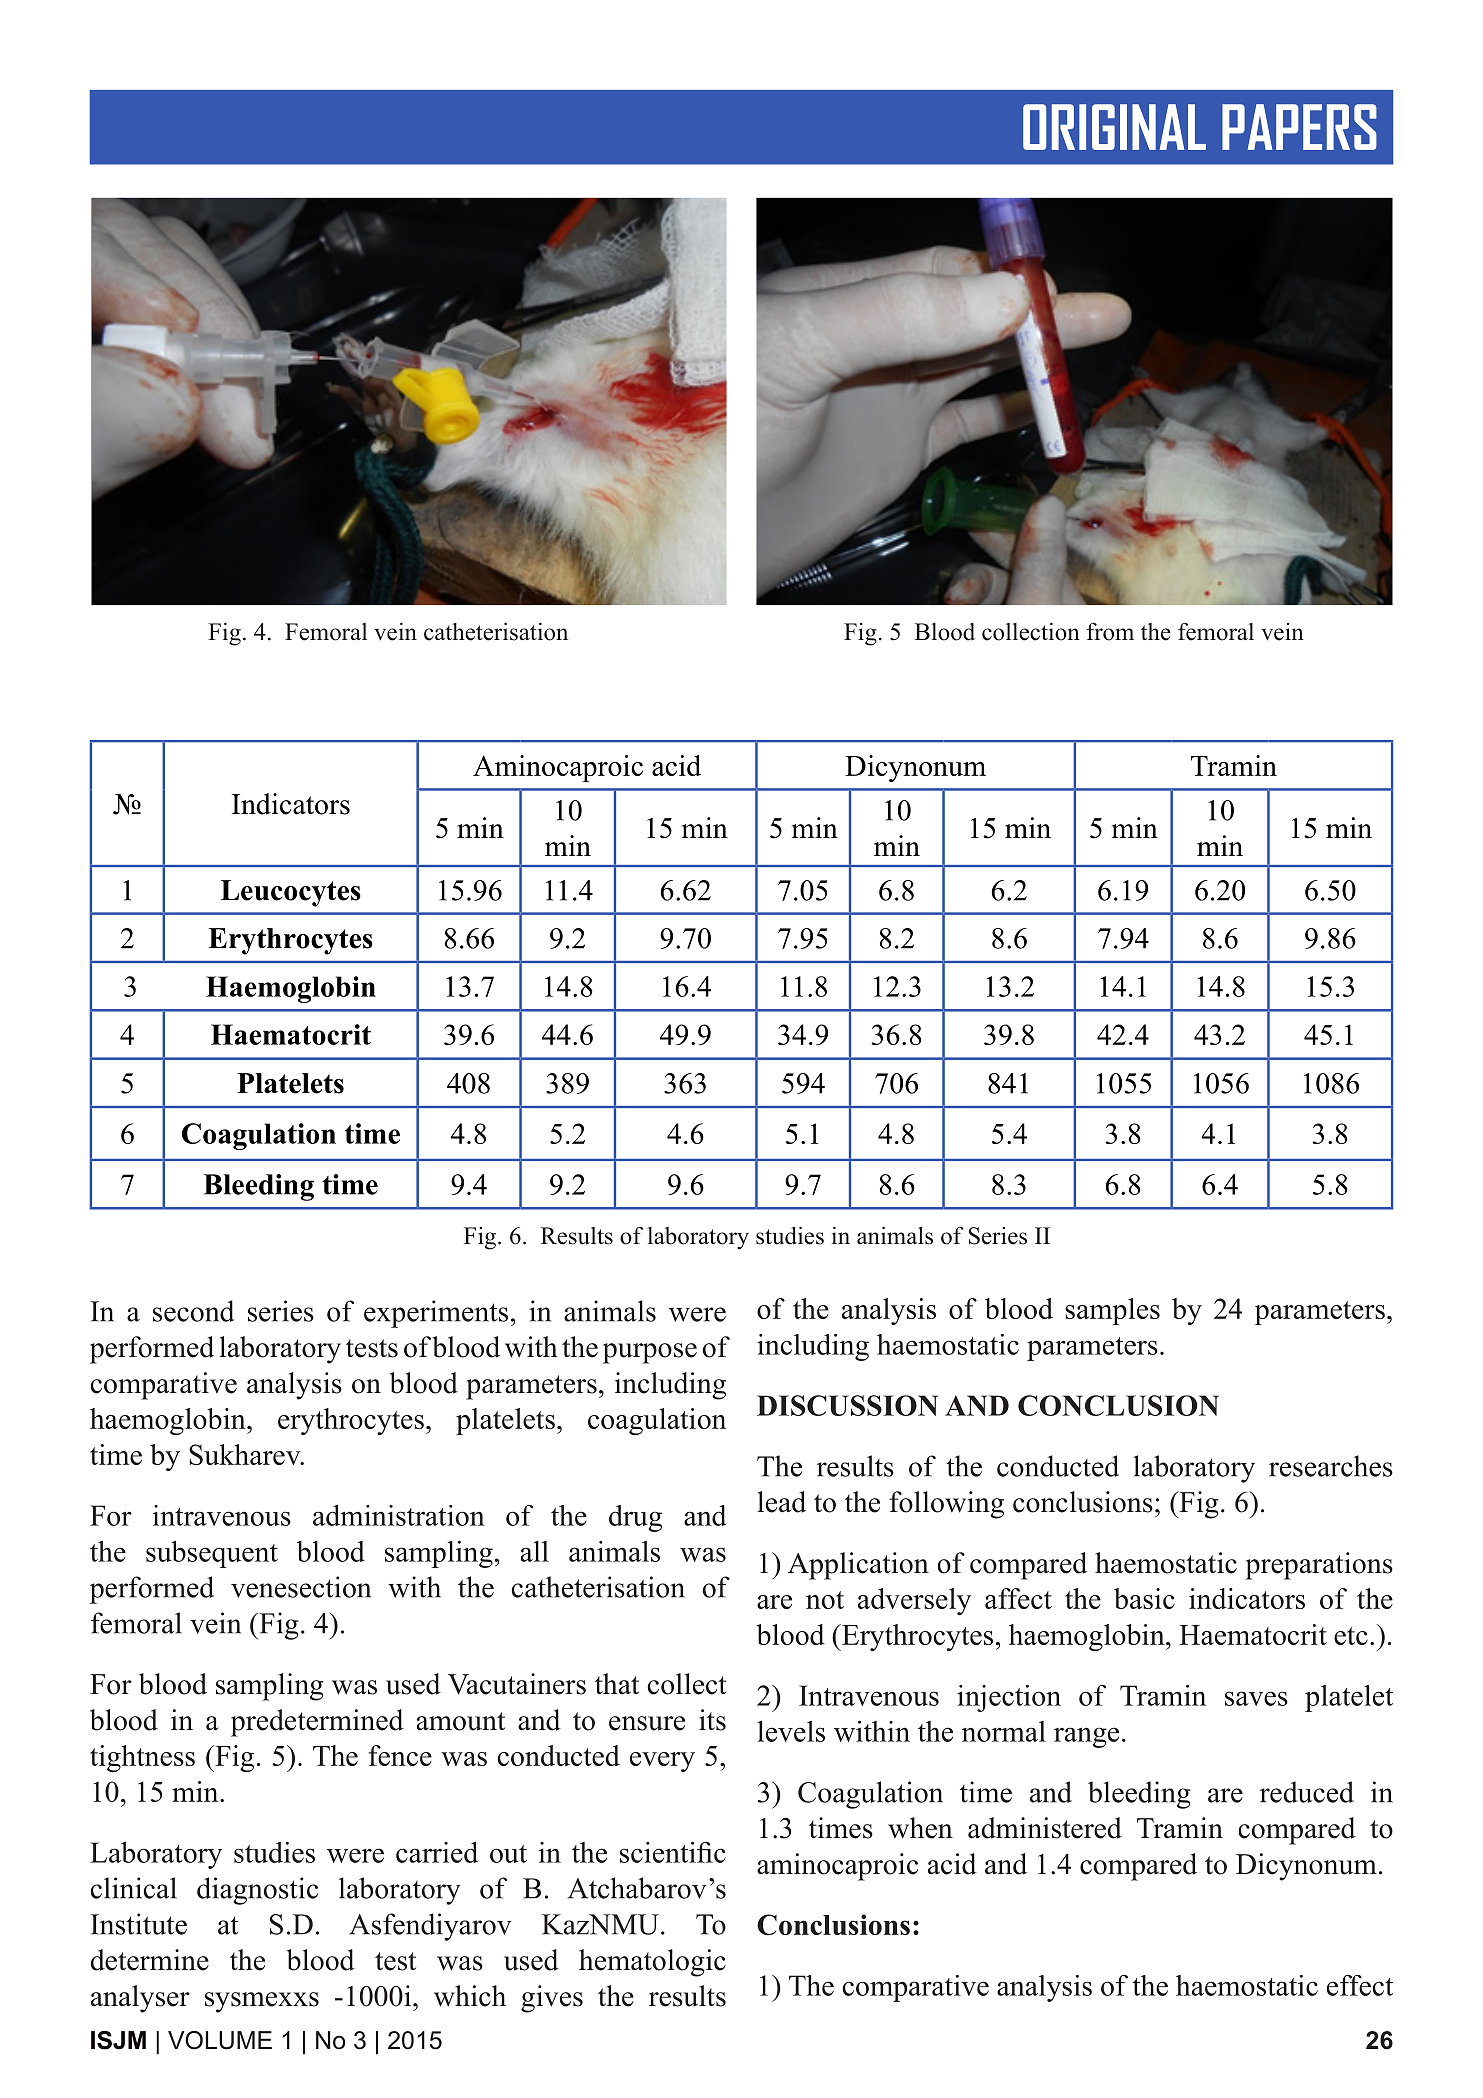 The height and width of the screenshot is (2098, 1483). Describe the element at coordinates (1360, 1985) in the screenshot. I see `effect` at that location.
